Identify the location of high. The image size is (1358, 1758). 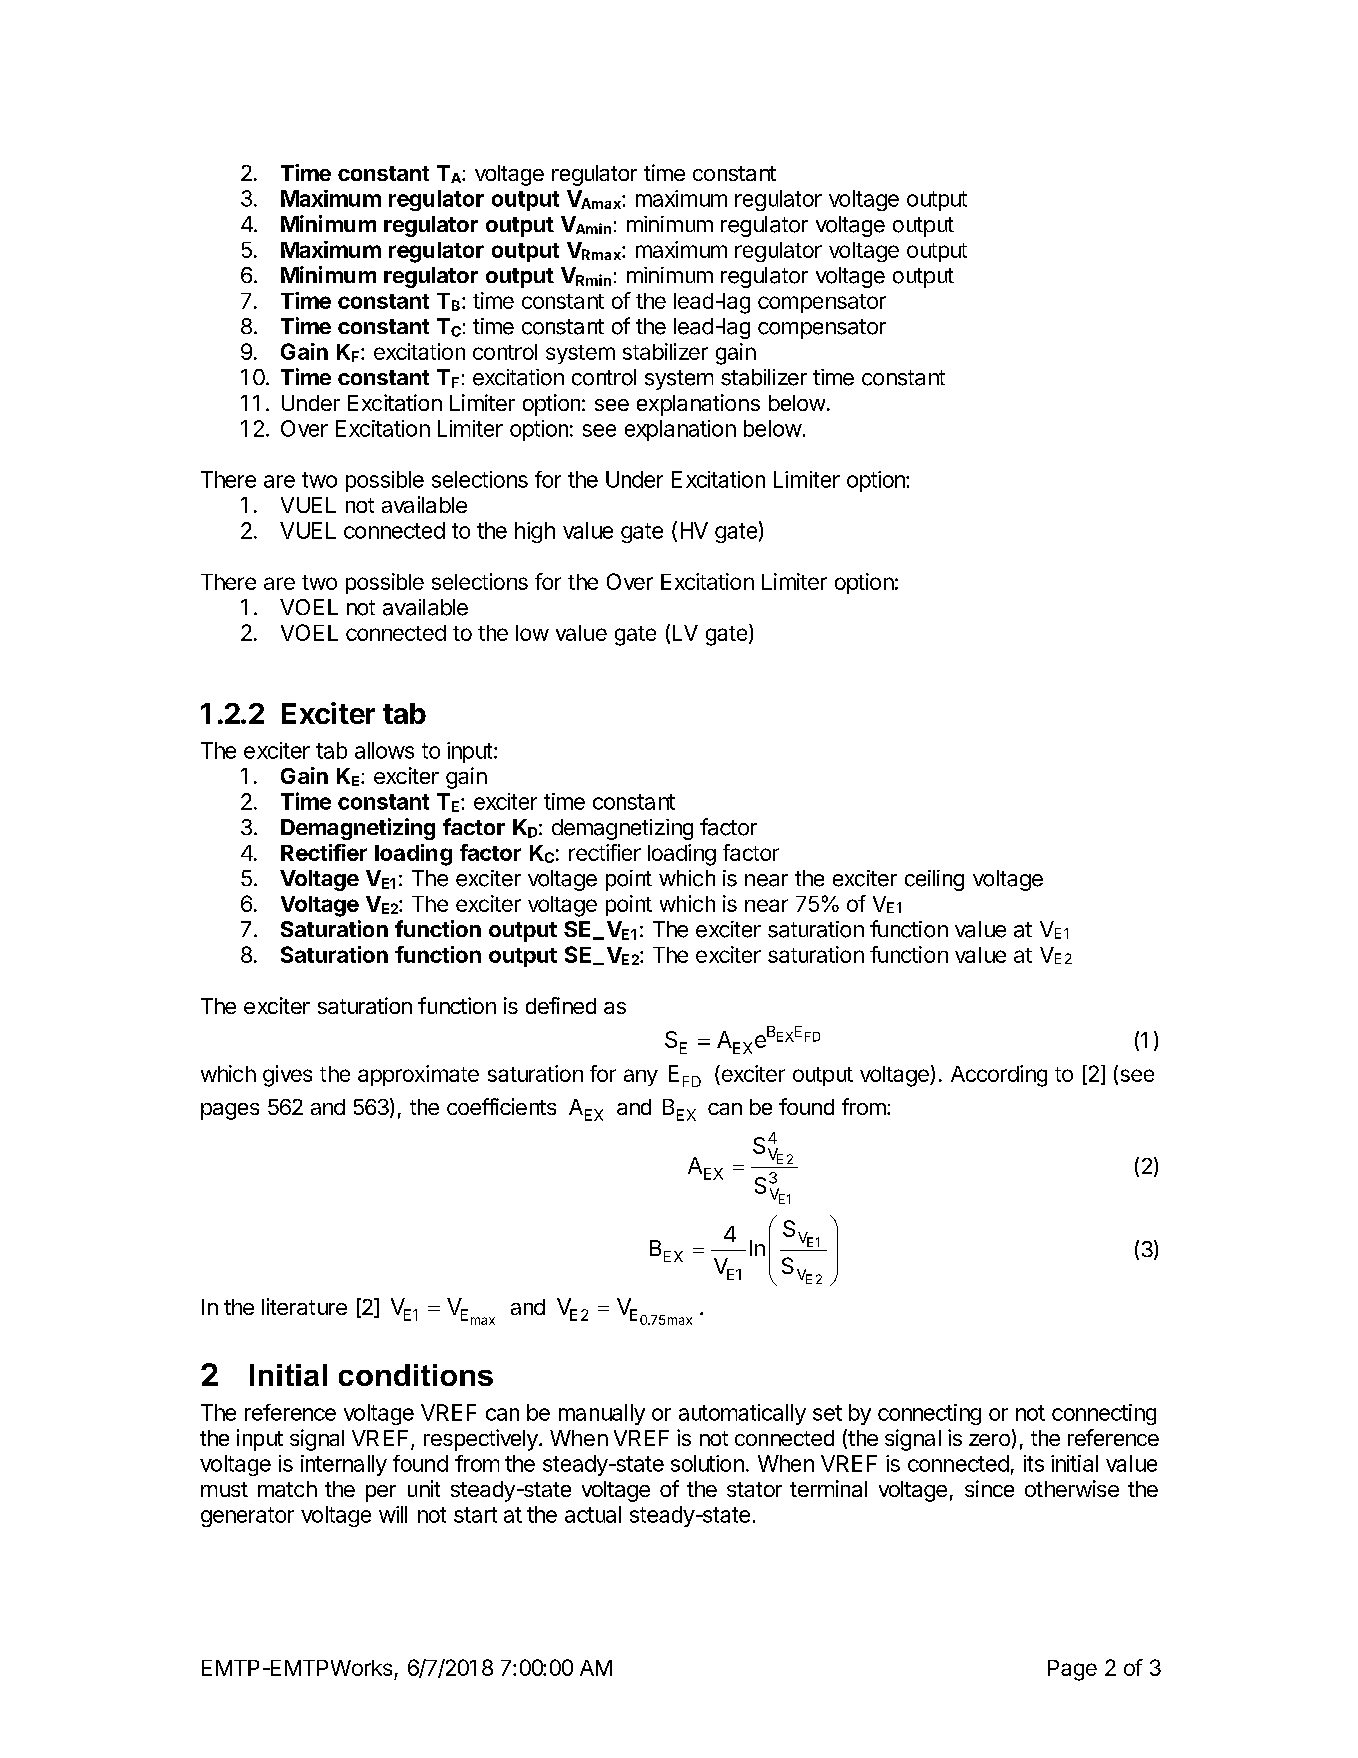
(535, 532).
